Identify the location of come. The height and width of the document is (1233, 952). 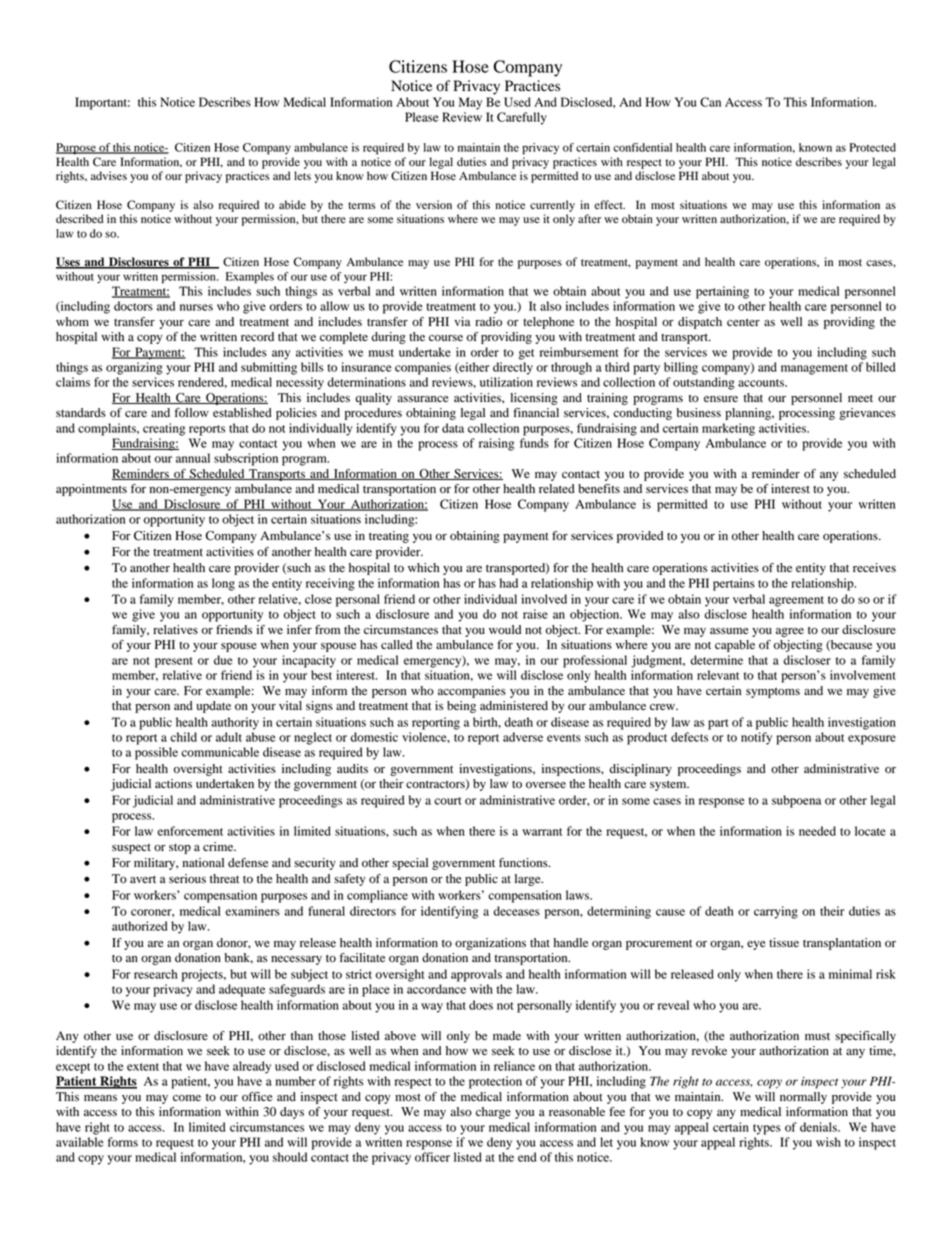
(187, 1098).
